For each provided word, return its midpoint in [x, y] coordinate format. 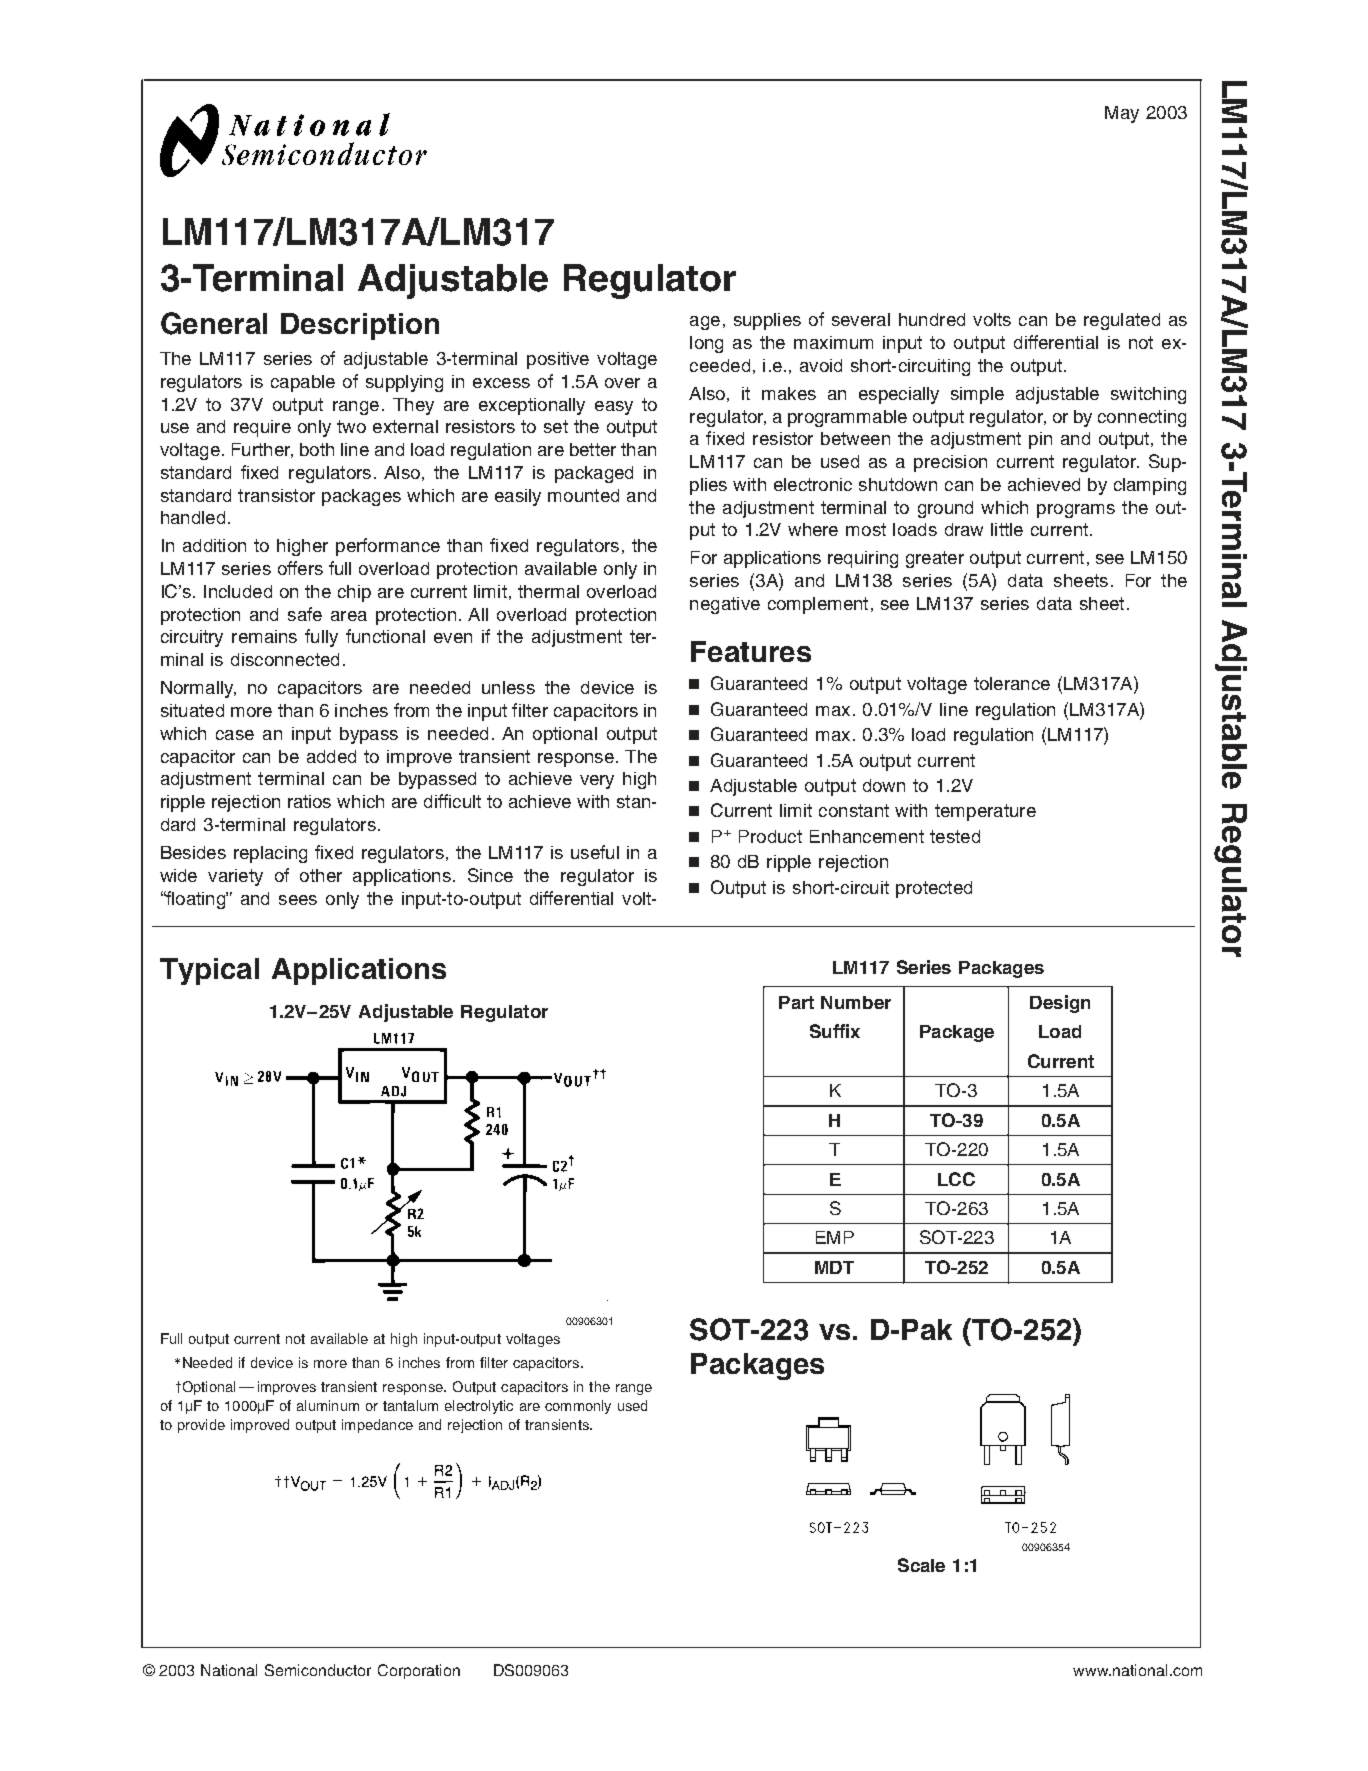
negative [725, 605]
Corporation [419, 1671]
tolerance [1012, 683]
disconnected [285, 659]
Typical [209, 971]
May [1122, 114]
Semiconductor [318, 1670]
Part [796, 1002]
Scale [921, 1565]
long [706, 344]
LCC [956, 1179]
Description [360, 326]
